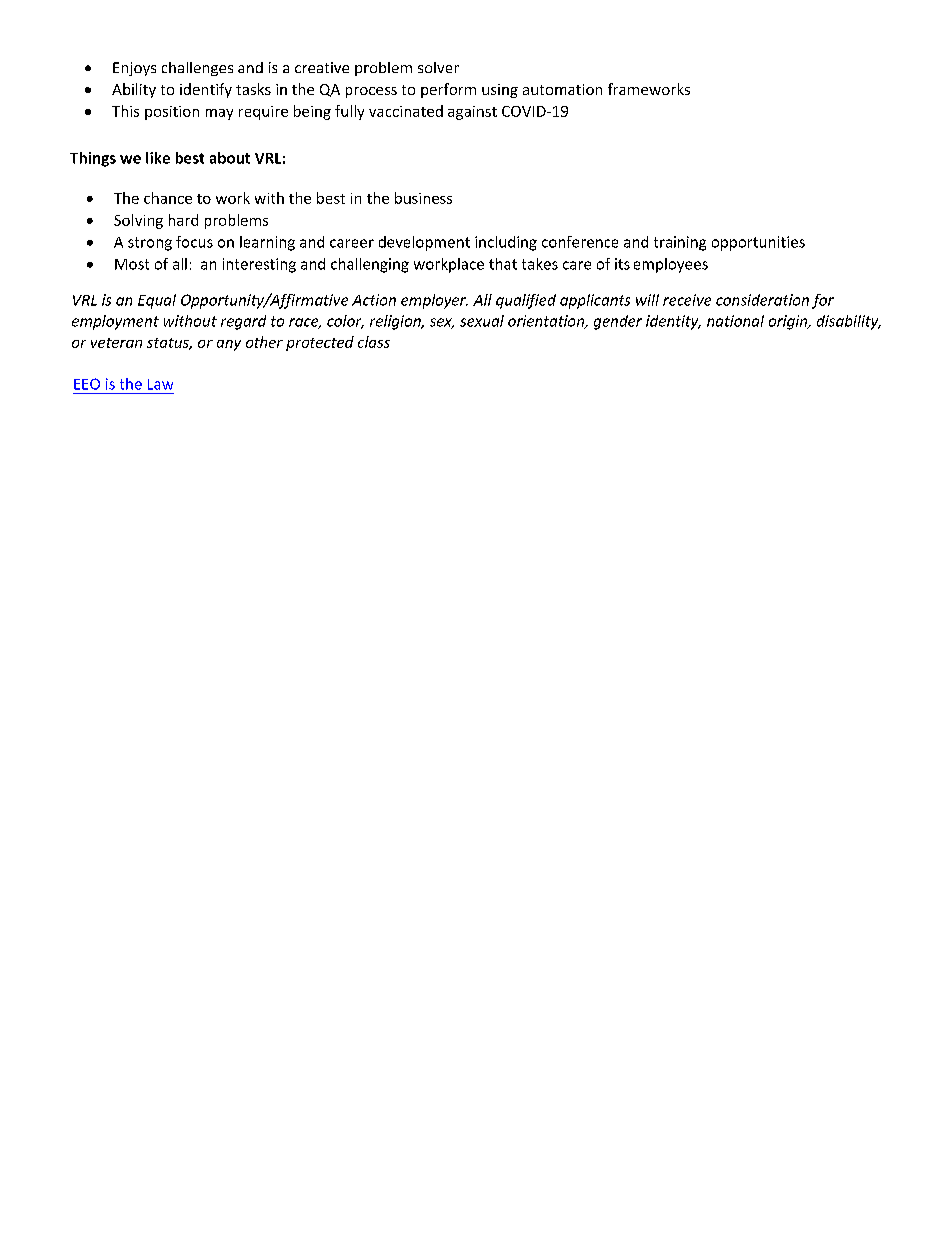 The height and width of the screenshot is (1233, 952). I want to click on training, so click(680, 243).
